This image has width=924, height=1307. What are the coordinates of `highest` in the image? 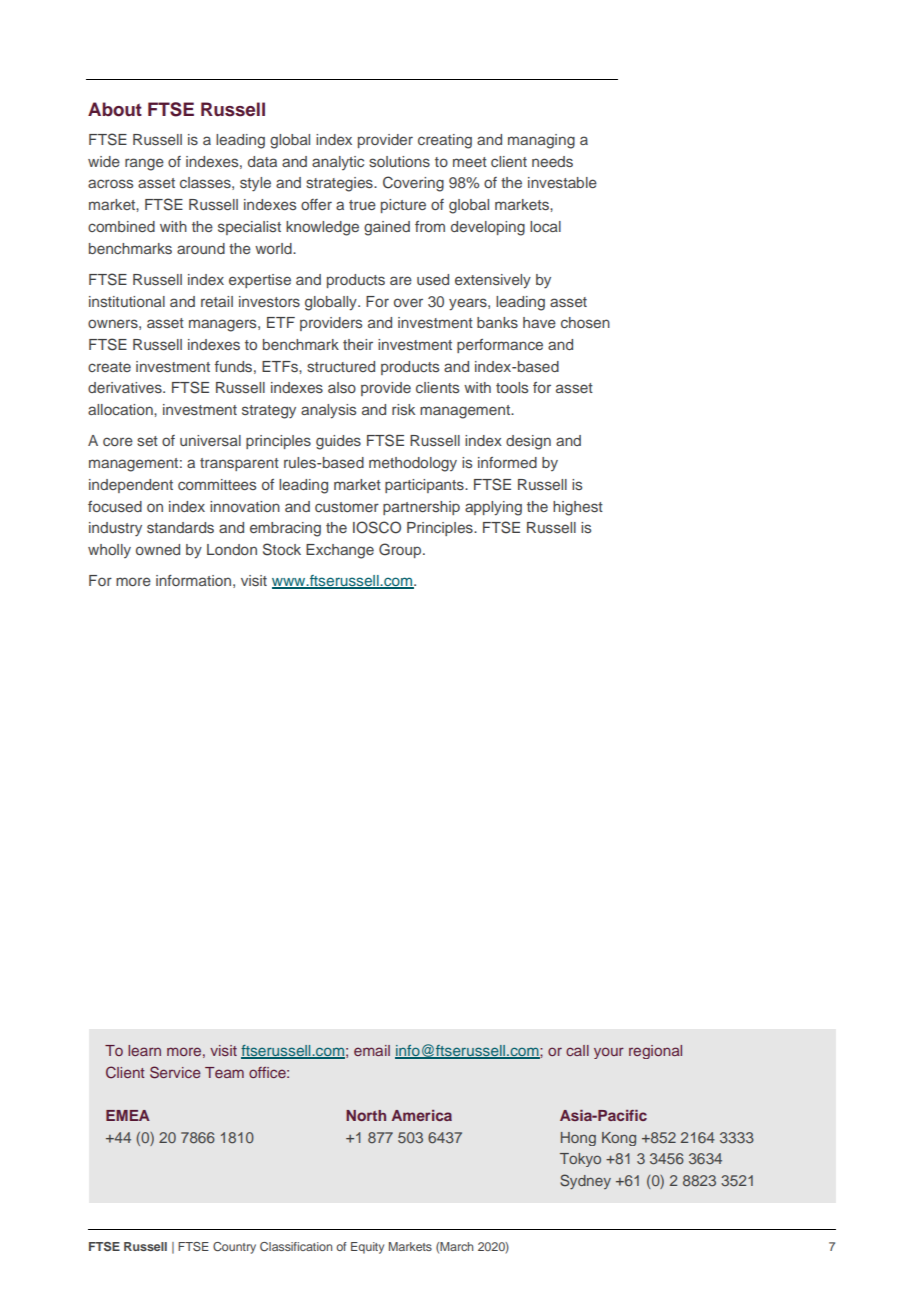 It's located at (578, 508).
